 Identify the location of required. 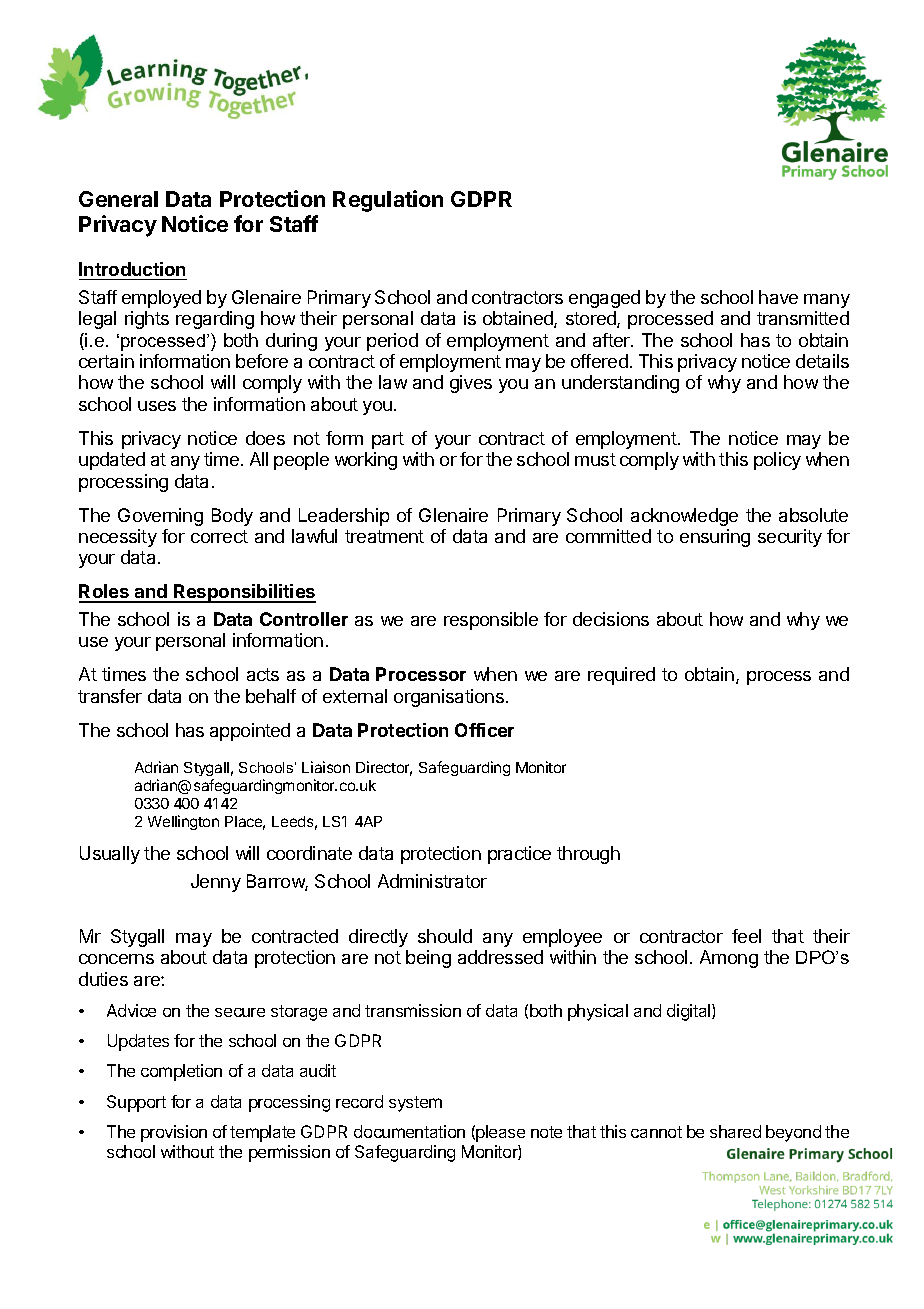
(621, 676).
